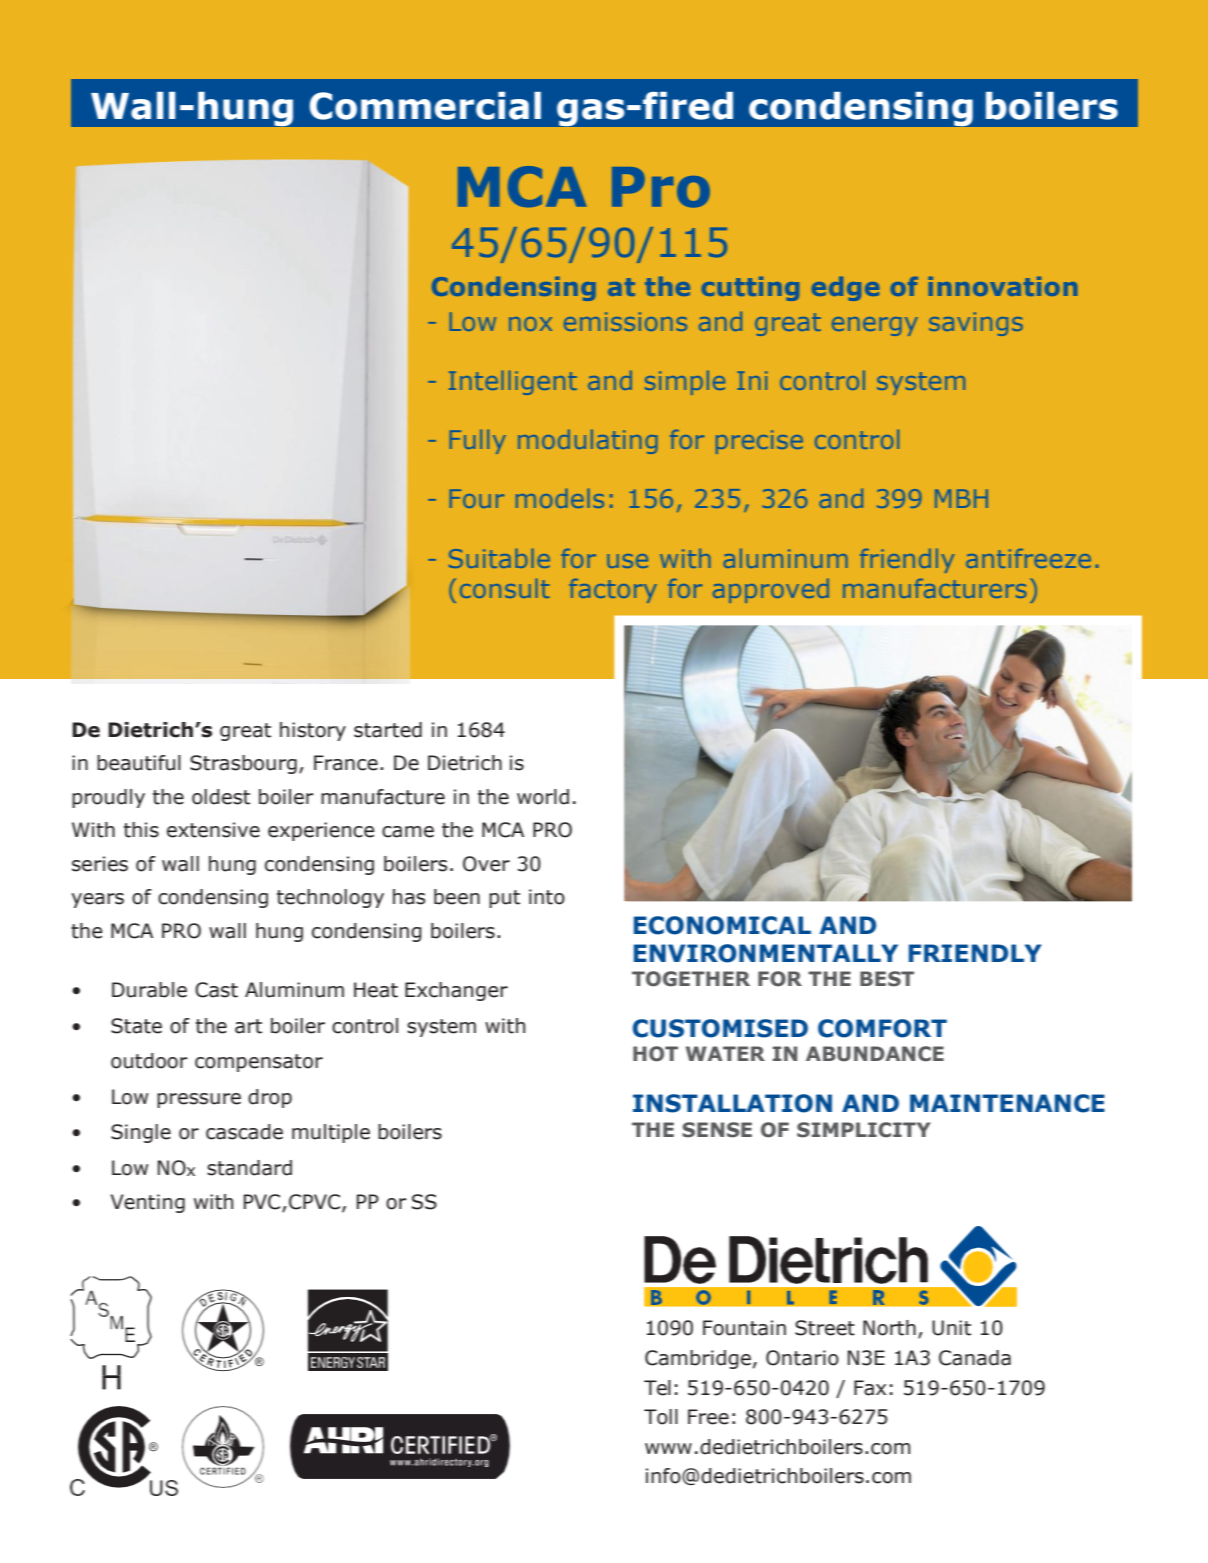  I want to click on Cast, so click(216, 990).
